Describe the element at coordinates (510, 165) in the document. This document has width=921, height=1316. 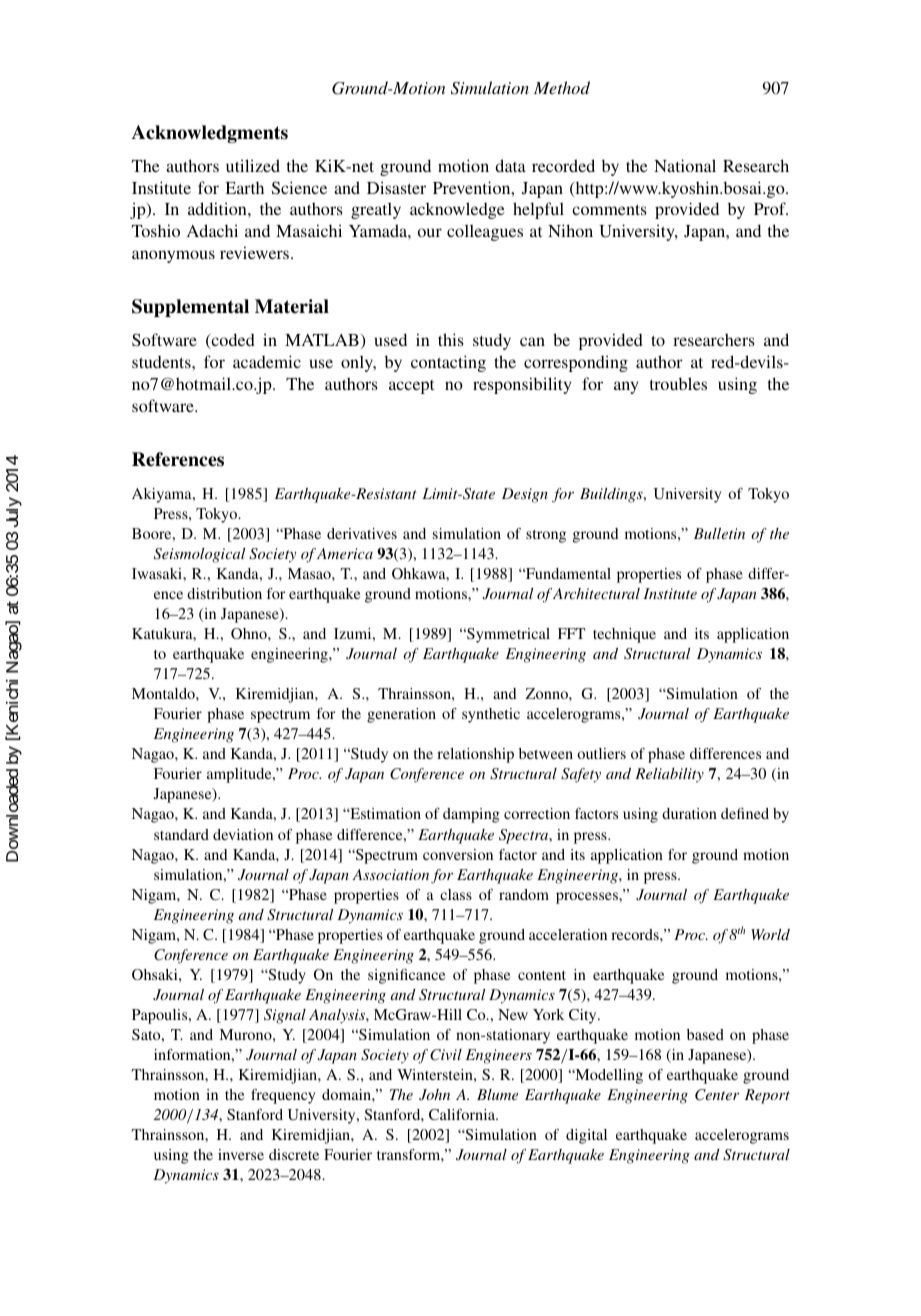
I see `data` at that location.
